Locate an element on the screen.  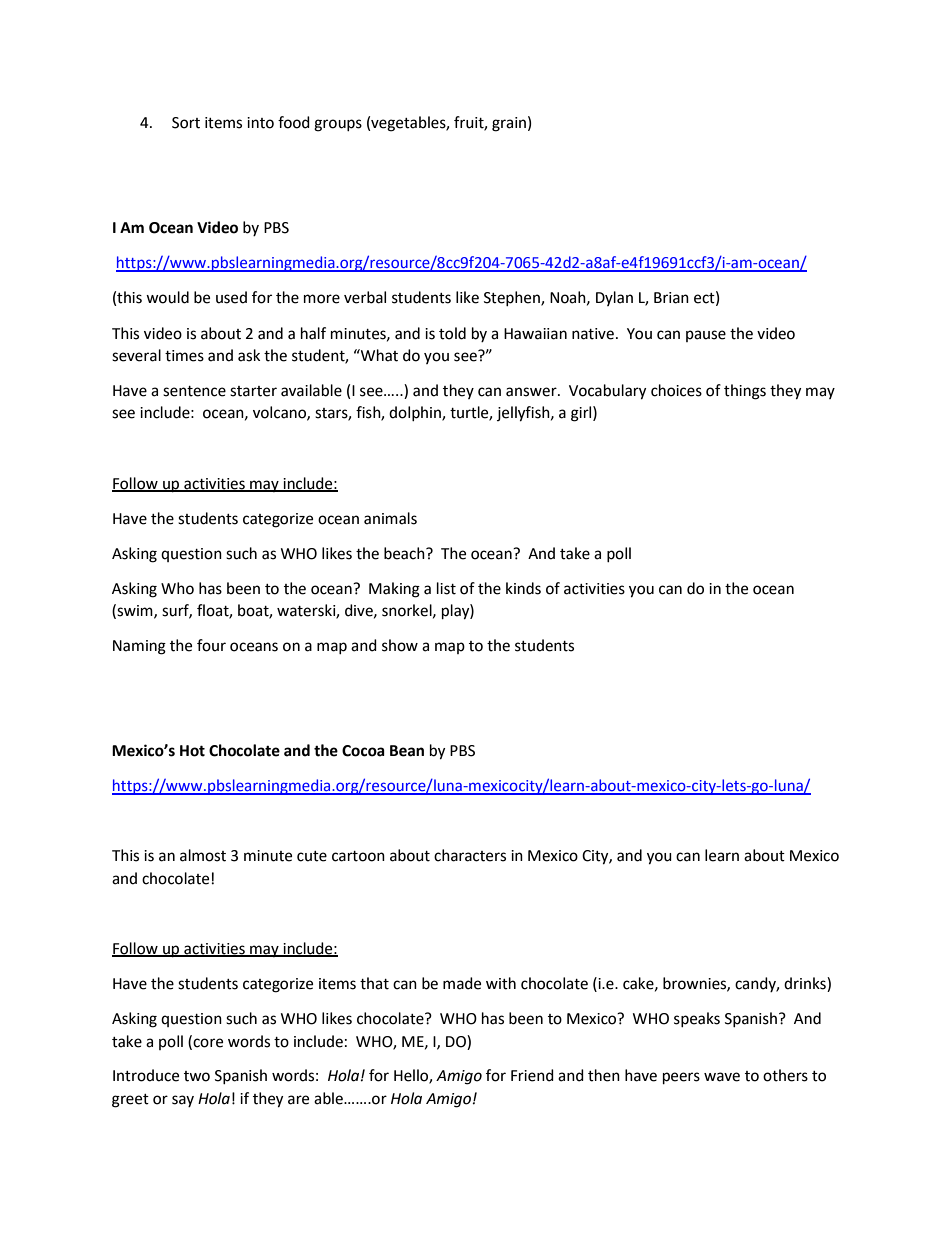
wave is located at coordinates (722, 1077).
